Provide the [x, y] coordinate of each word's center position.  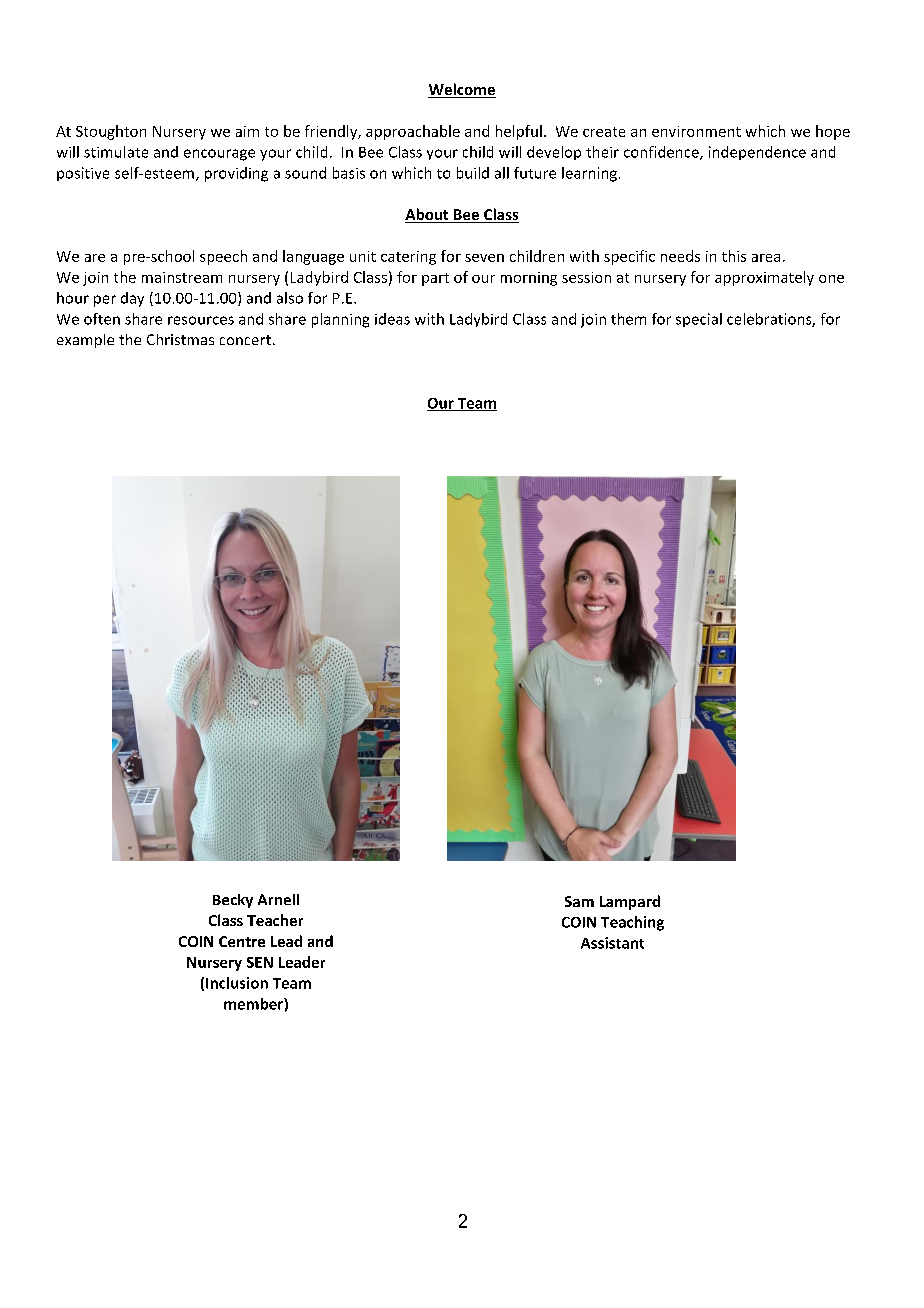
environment [696, 131]
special [699, 320]
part [435, 279]
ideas [392, 319]
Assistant [612, 943]
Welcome [462, 90]
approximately [764, 278]
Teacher [275, 920]
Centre [242, 941]
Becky [233, 901]
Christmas [180, 339]
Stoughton [111, 132]
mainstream [182, 277]
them [628, 319]
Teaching [632, 923]
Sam [579, 901]
